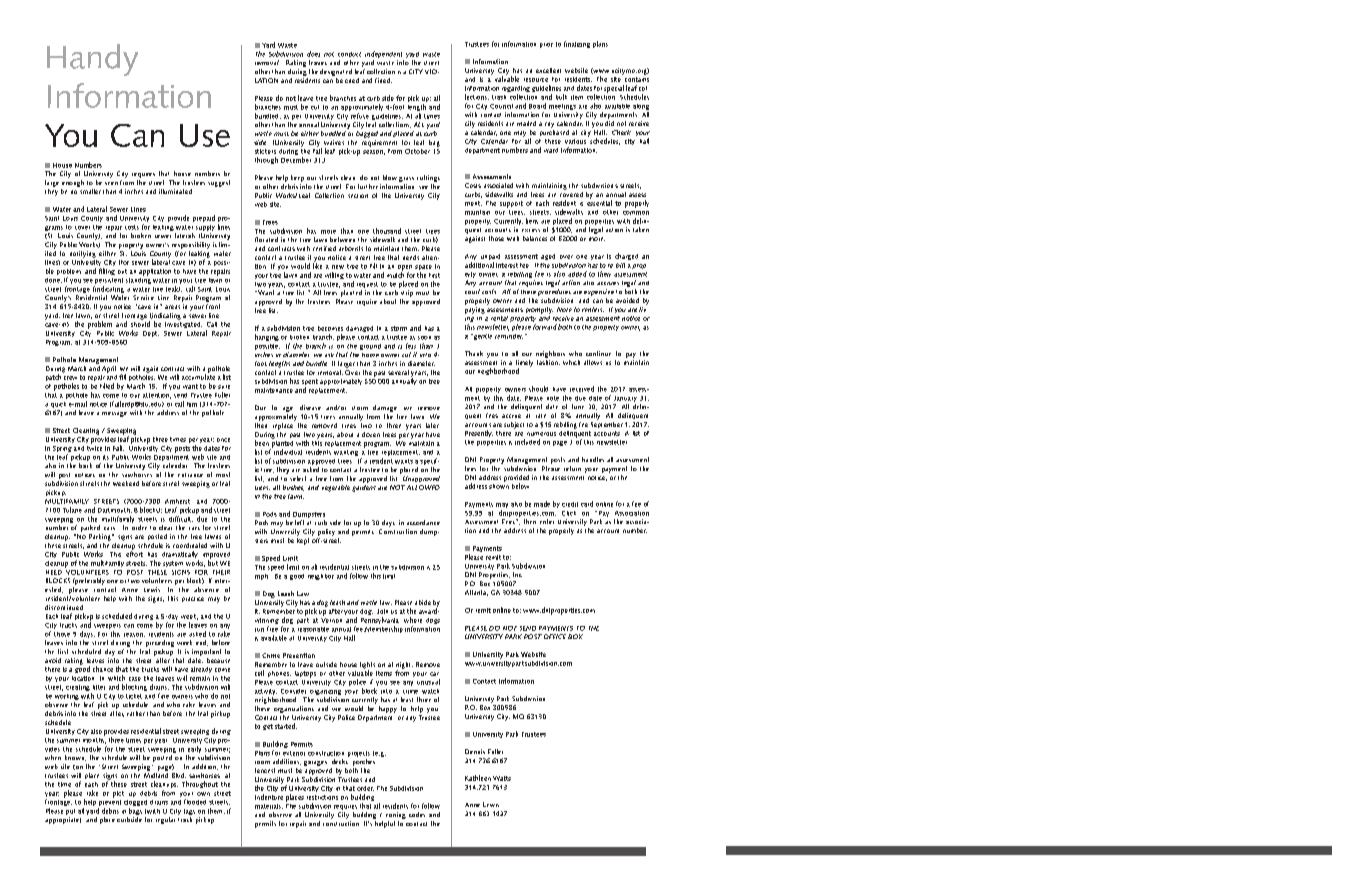 The width and height of the image is (1372, 887). I want to click on Watts, so click(502, 778).
